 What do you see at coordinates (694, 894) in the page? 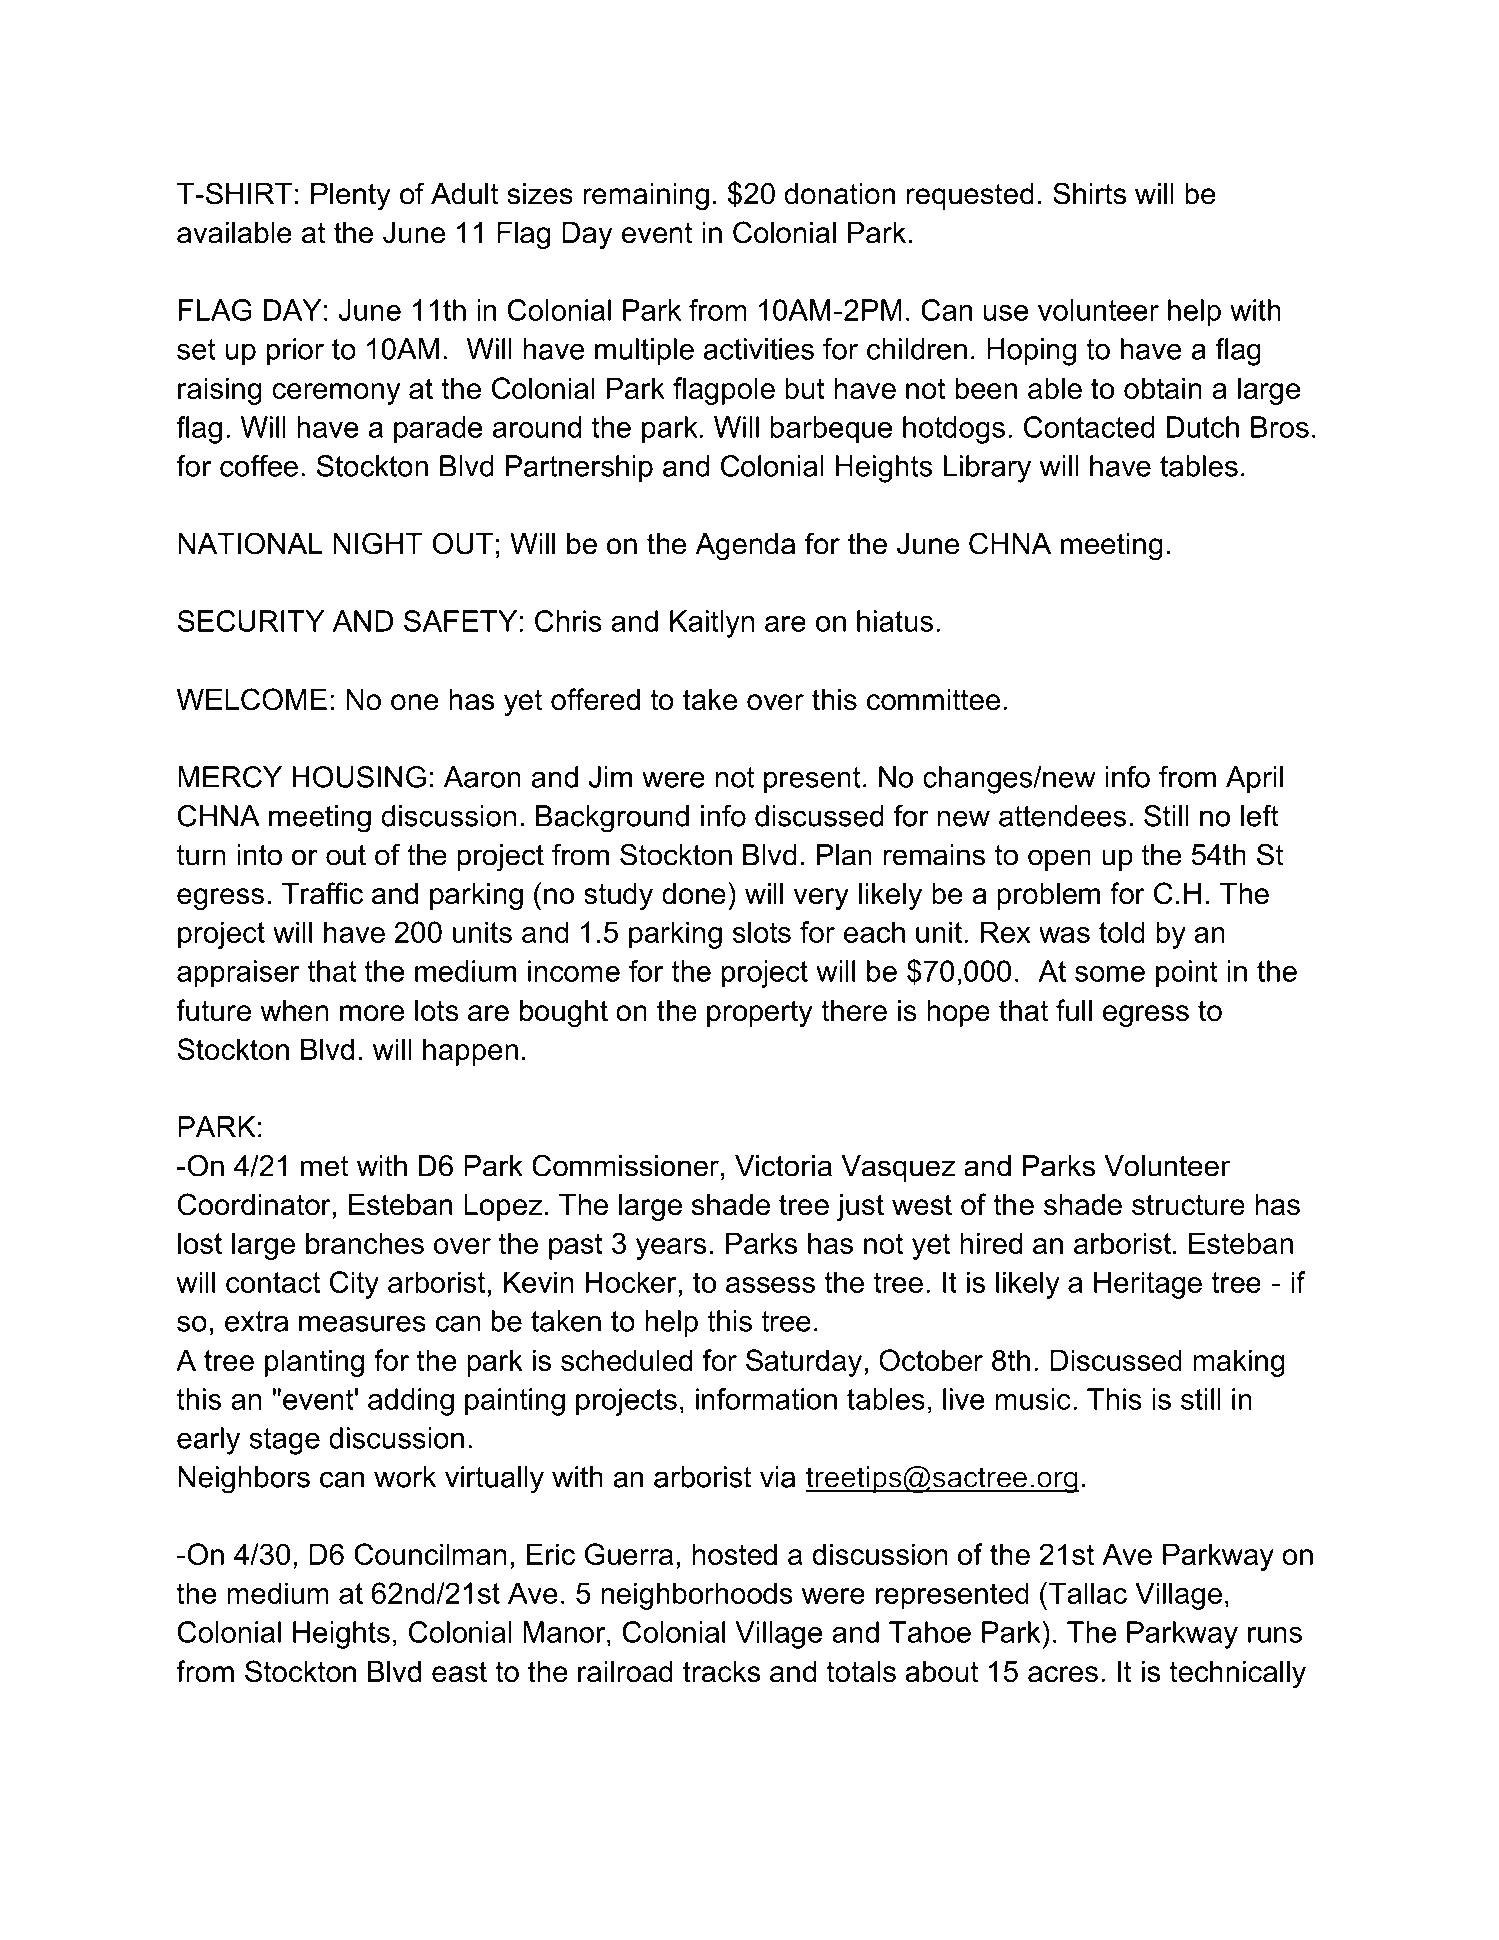
I see `done` at bounding box center [694, 894].
